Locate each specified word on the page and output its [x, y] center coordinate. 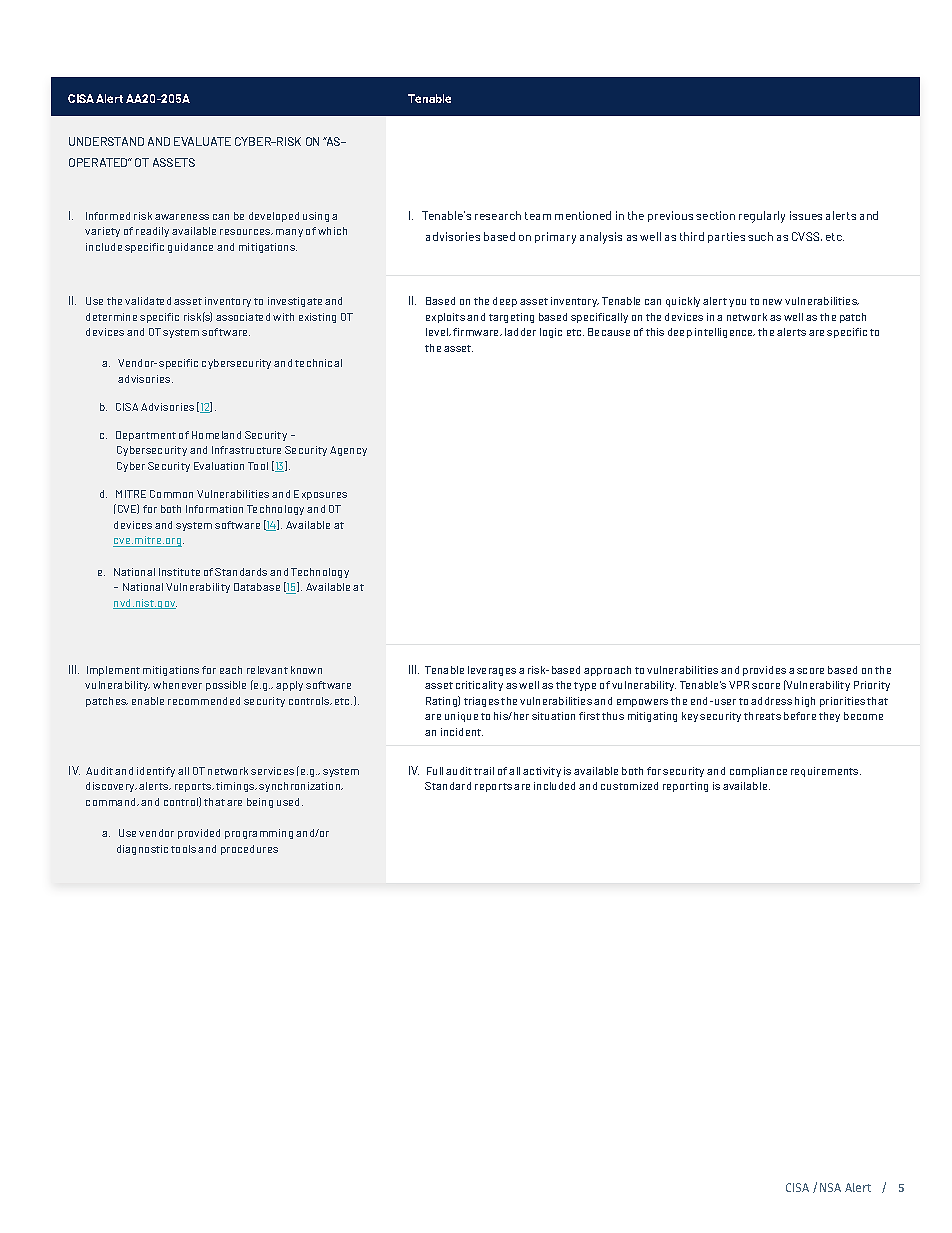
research [498, 215]
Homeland [216, 435]
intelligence [725, 333]
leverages [492, 671]
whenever [177, 685]
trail [484, 771]
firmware [477, 332]
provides [764, 671]
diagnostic [142, 850]
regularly [762, 217]
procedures [249, 850]
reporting [685, 787]
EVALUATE [202, 141]
